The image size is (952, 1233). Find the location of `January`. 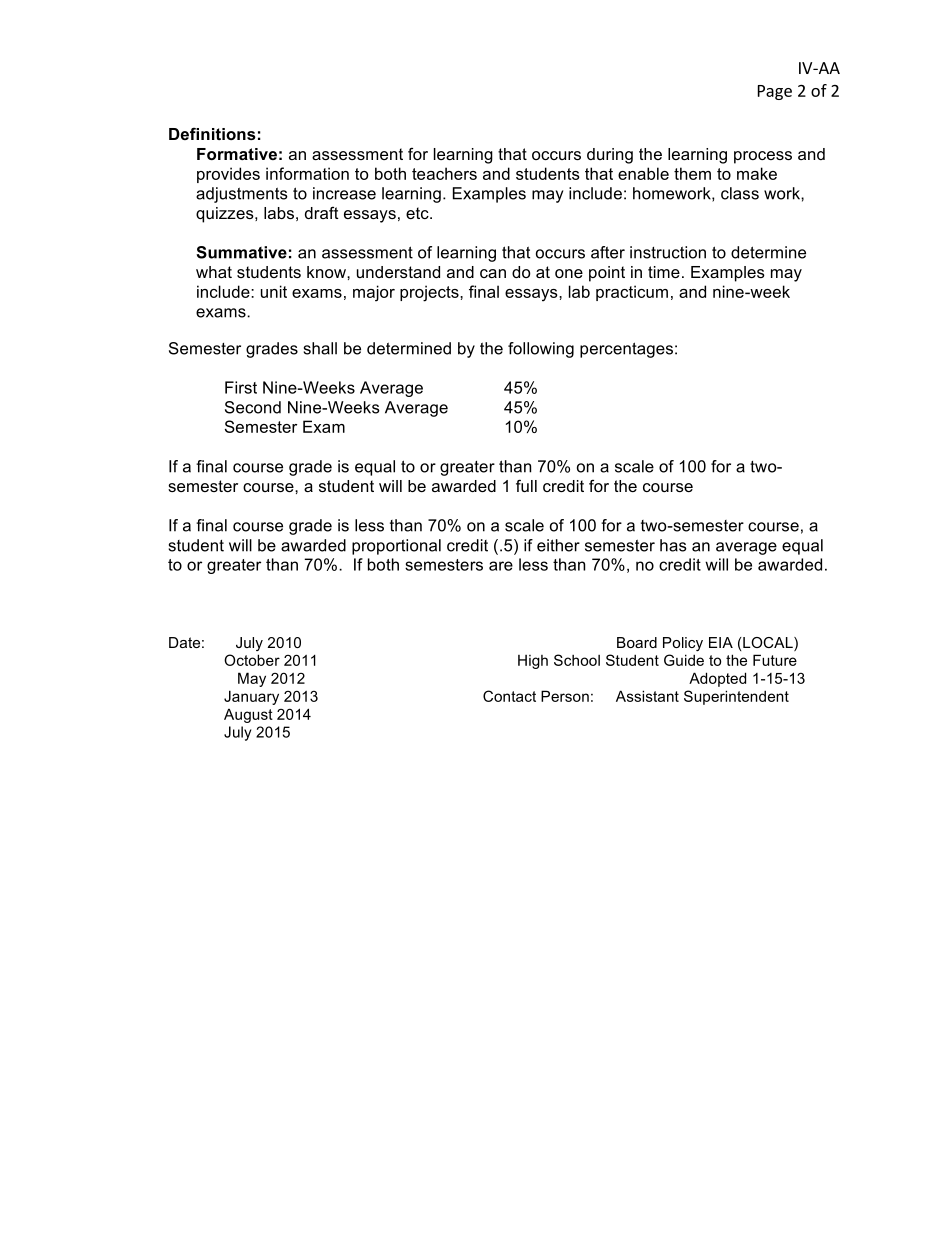

January is located at coordinates (251, 697).
